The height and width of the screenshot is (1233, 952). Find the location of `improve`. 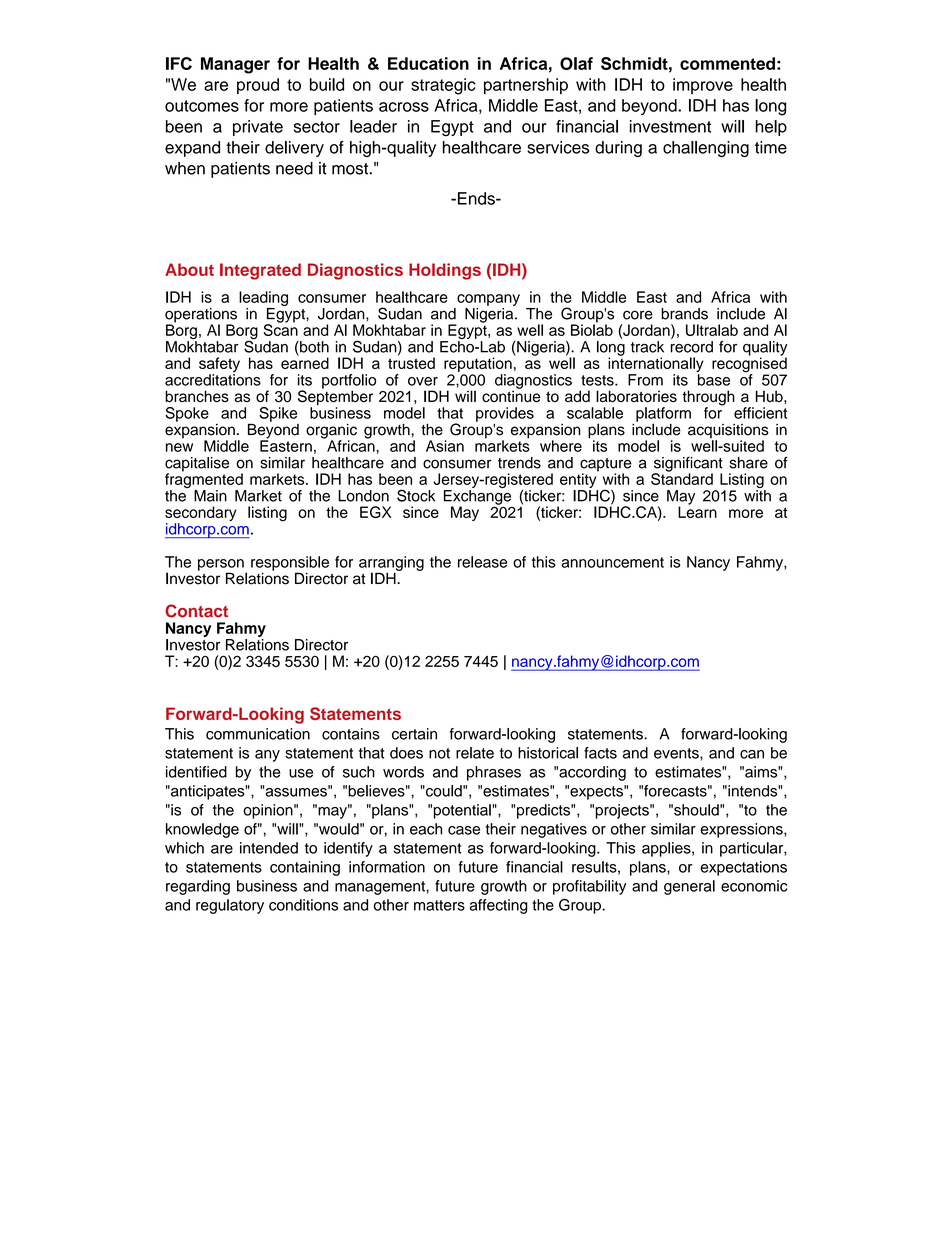

improve is located at coordinates (703, 86).
